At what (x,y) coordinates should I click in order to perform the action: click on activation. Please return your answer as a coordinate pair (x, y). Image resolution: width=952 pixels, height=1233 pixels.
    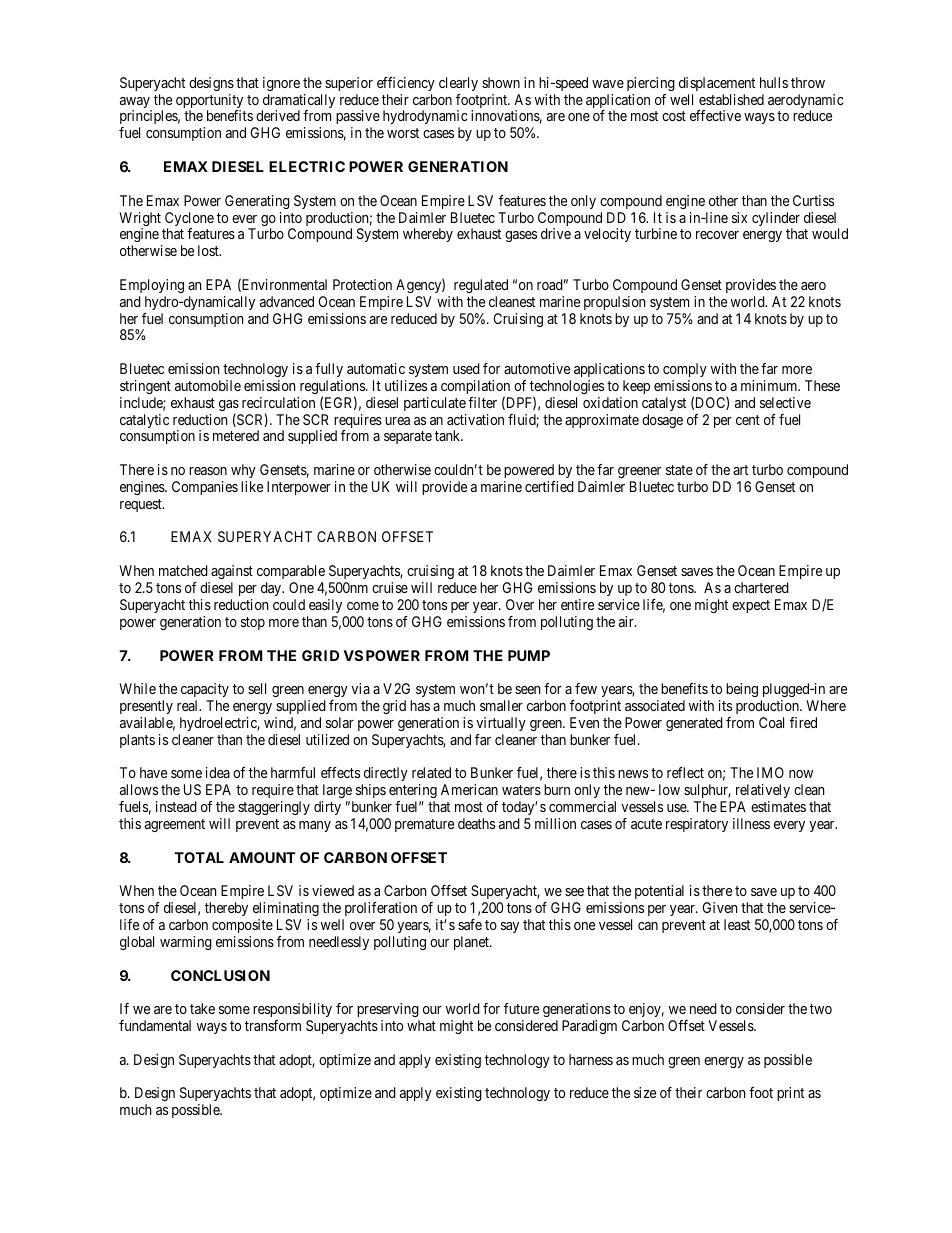
    Looking at the image, I should click on (475, 419).
